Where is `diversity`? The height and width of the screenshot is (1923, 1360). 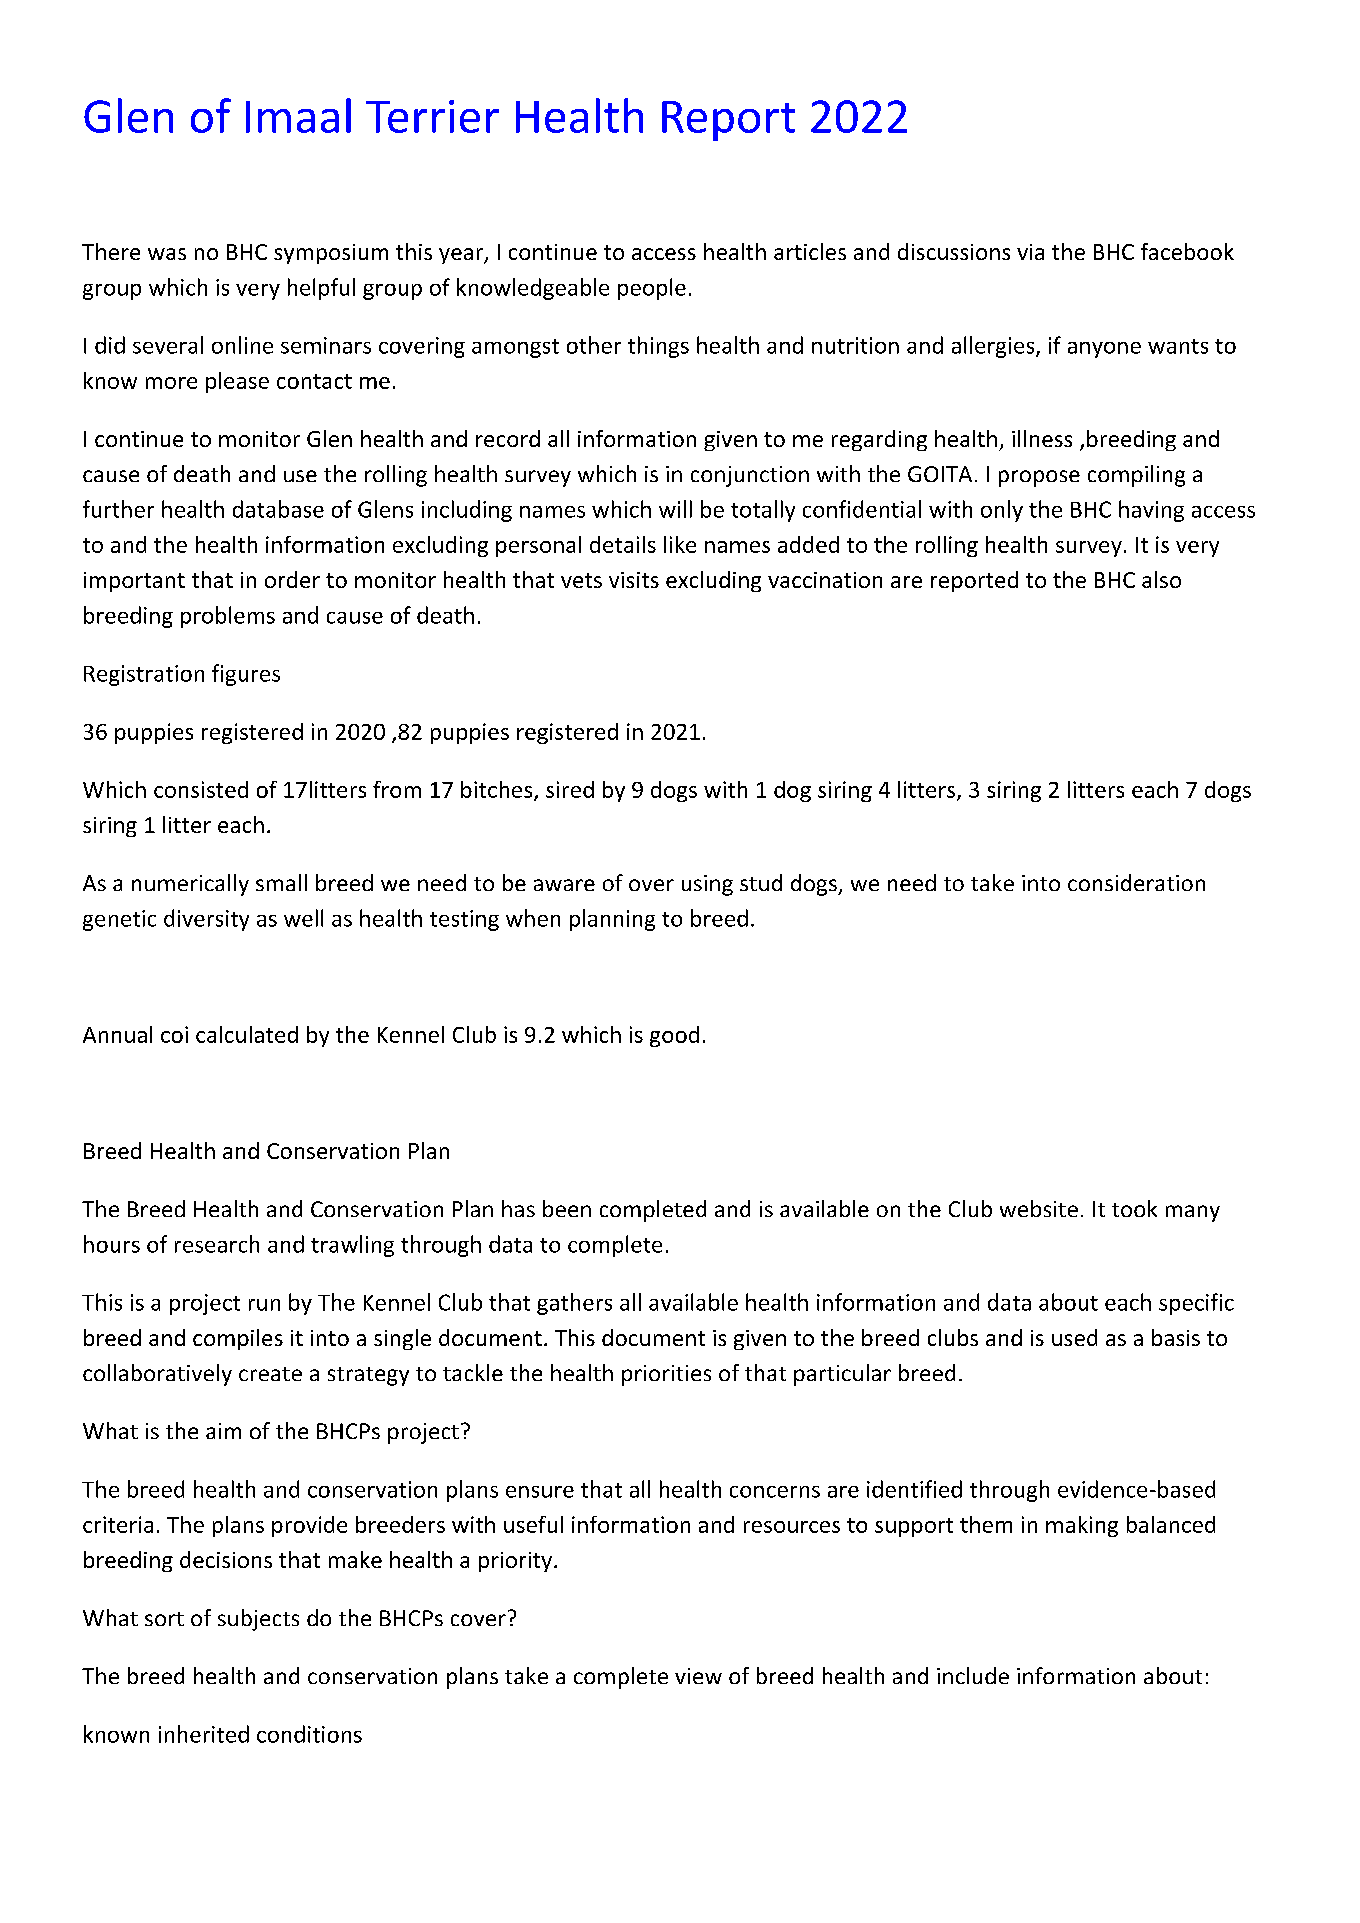 diversity is located at coordinates (206, 920).
